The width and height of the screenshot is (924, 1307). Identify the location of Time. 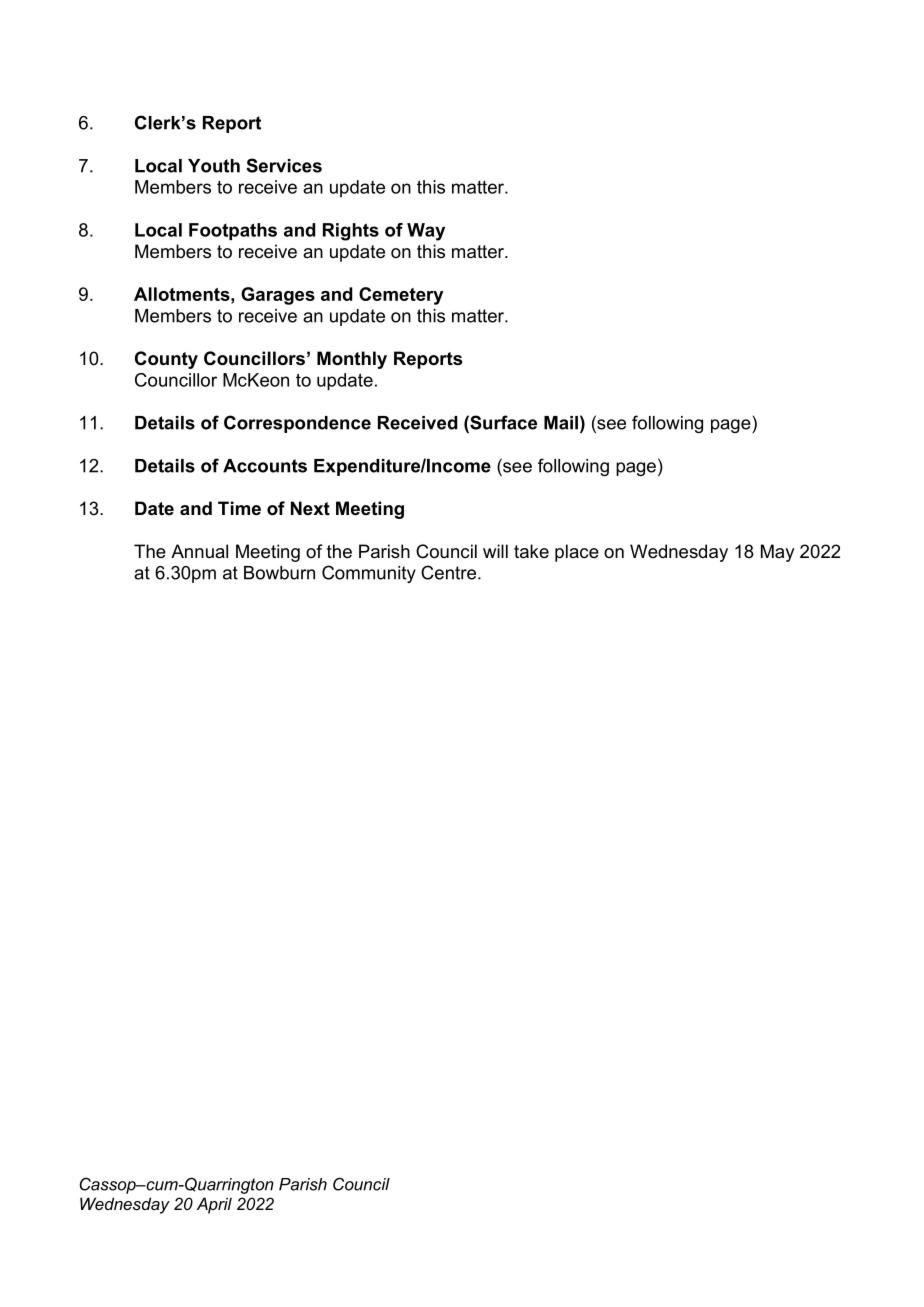
(239, 508).
